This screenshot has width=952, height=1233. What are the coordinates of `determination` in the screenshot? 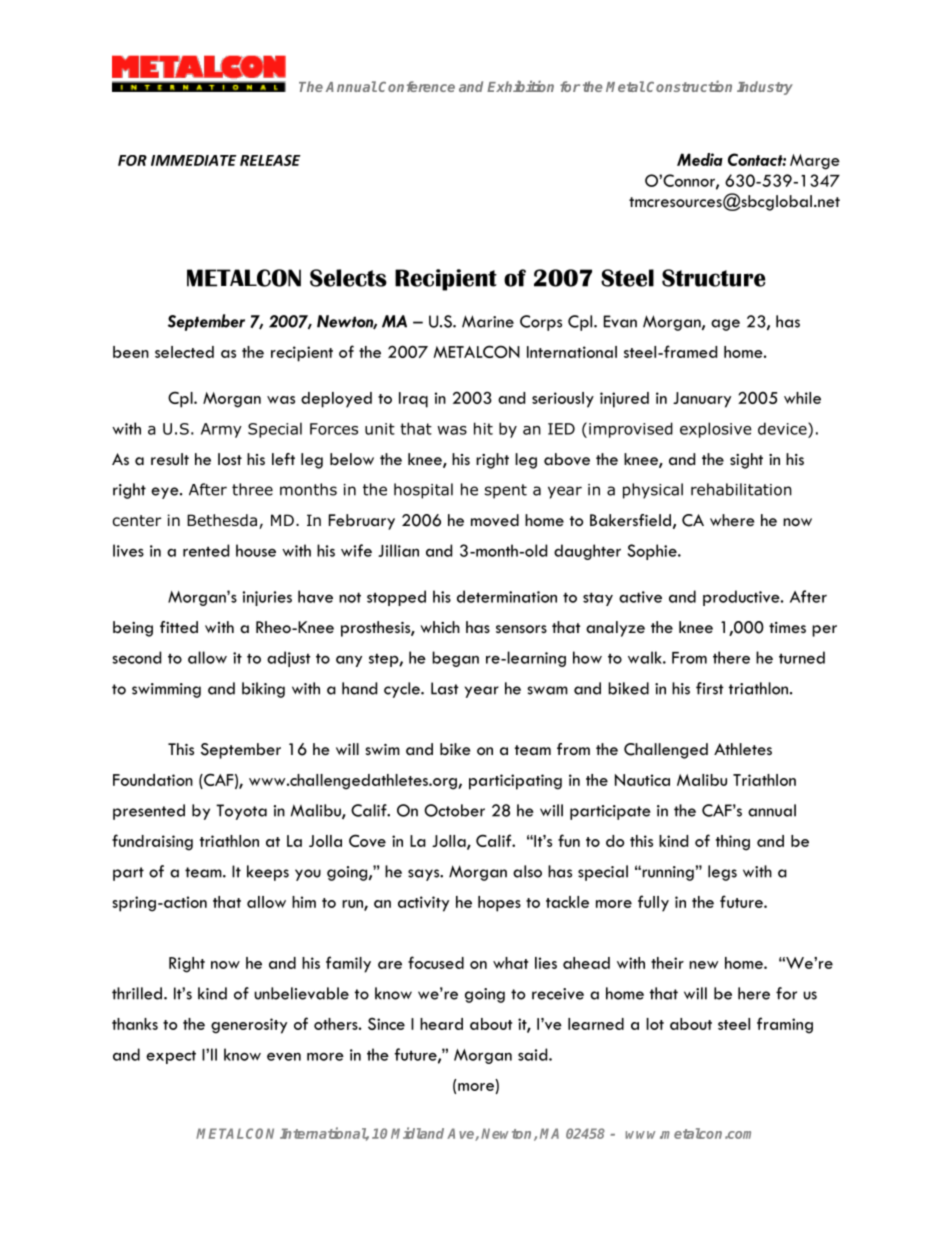 It's located at (507, 596).
